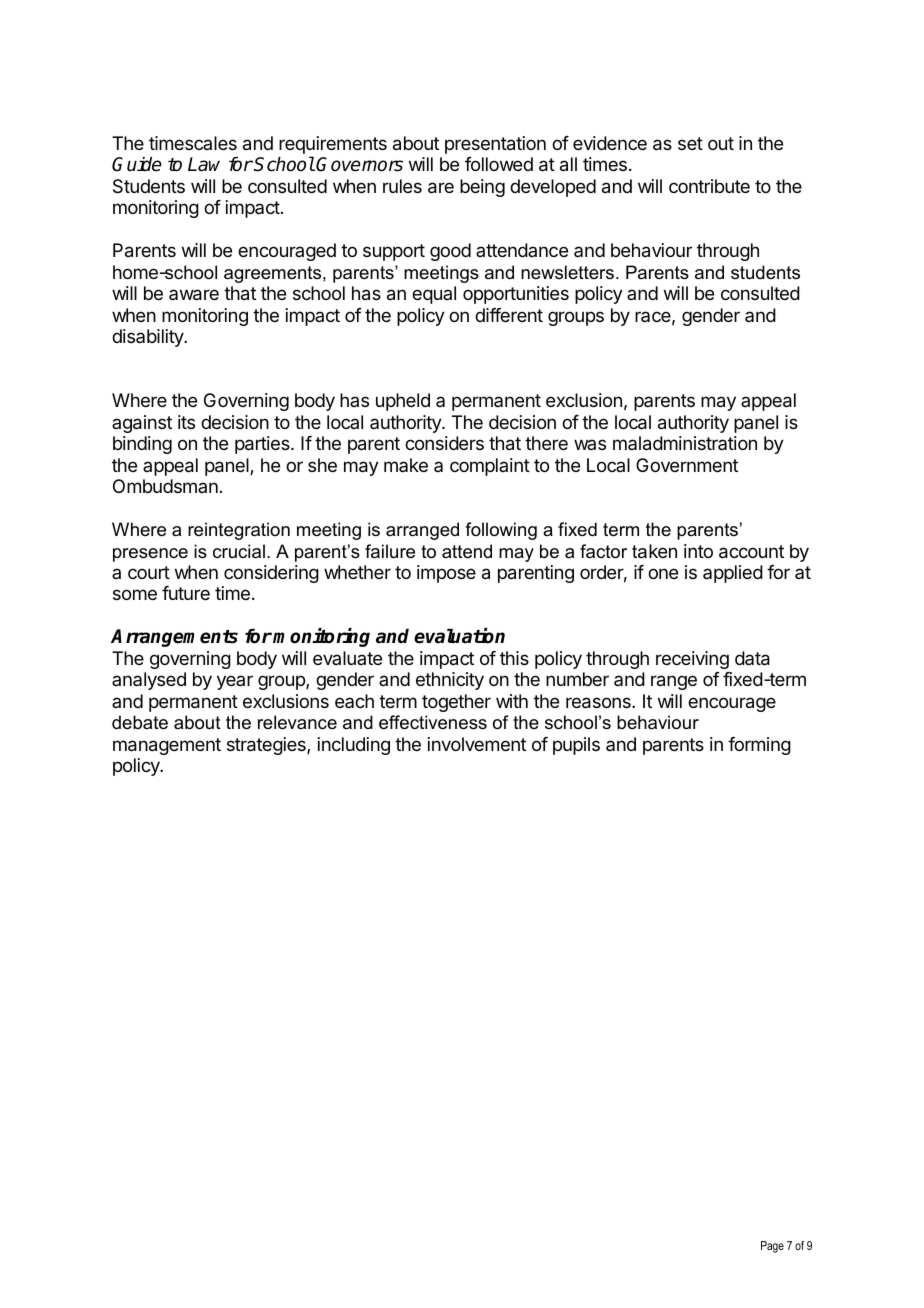  What do you see at coordinates (456, 703) in the screenshot?
I see `together` at bounding box center [456, 703].
